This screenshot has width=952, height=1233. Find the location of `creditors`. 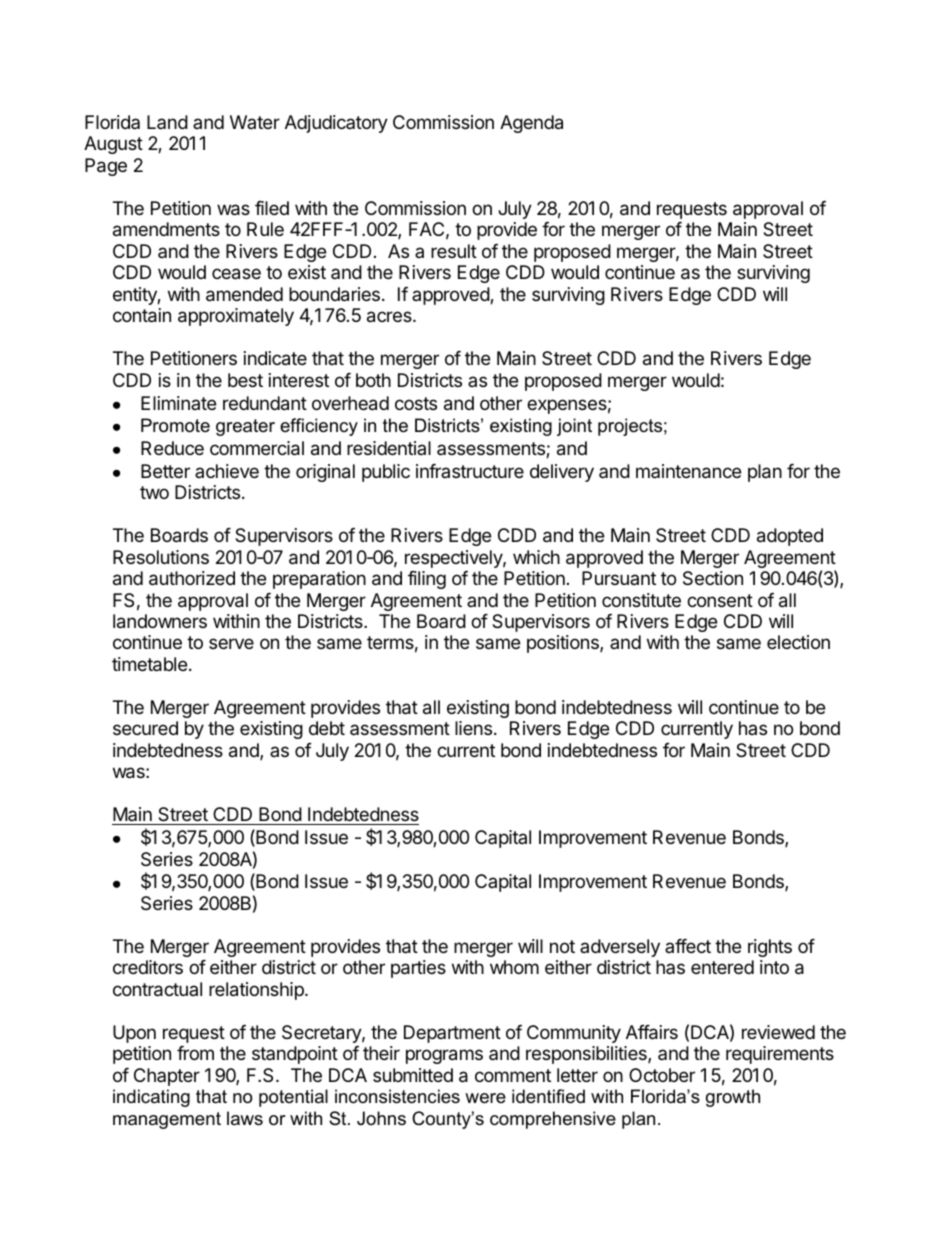

creditors is located at coordinates (148, 967).
